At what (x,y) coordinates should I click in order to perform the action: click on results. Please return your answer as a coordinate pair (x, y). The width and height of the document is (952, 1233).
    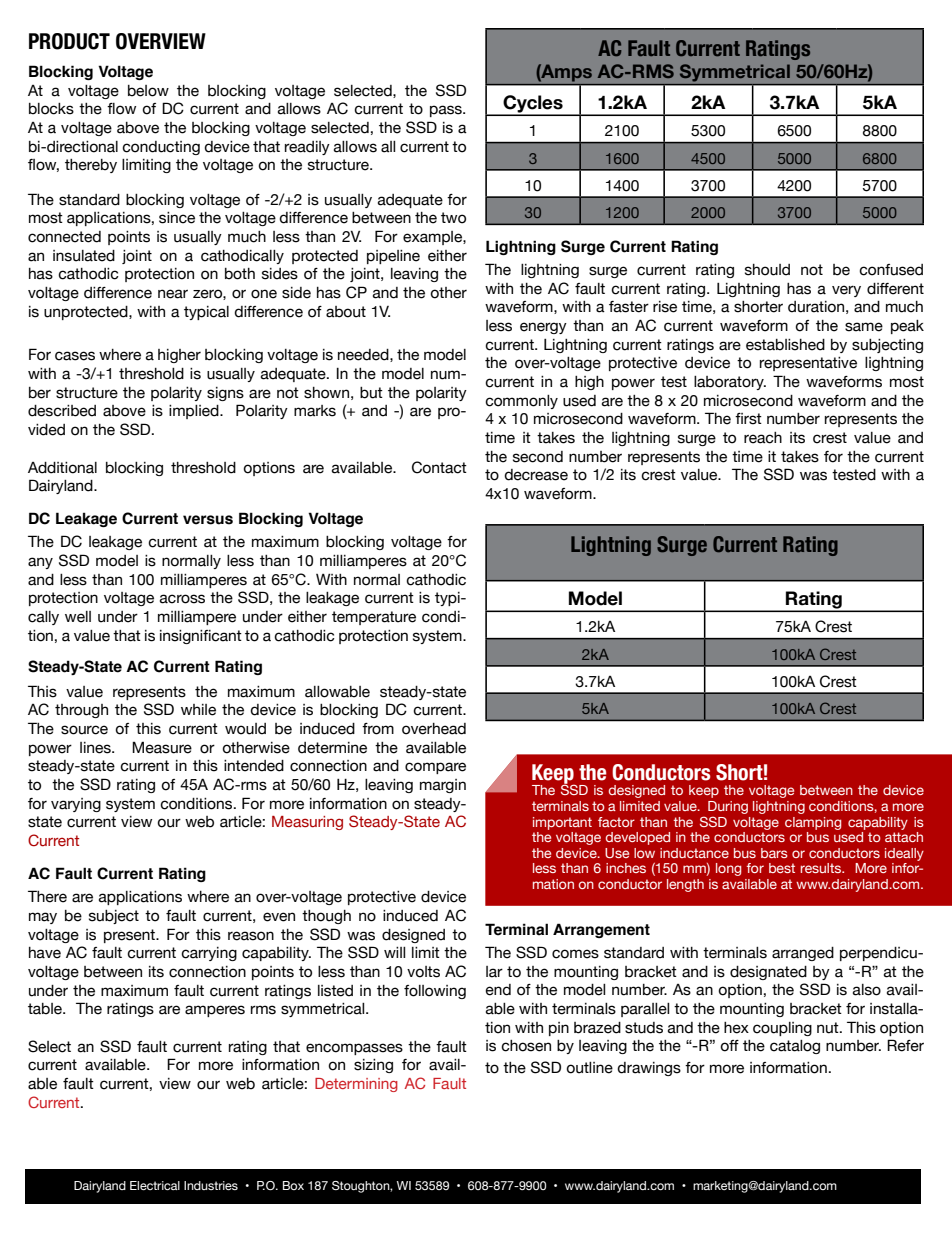
    Looking at the image, I should click on (822, 868).
